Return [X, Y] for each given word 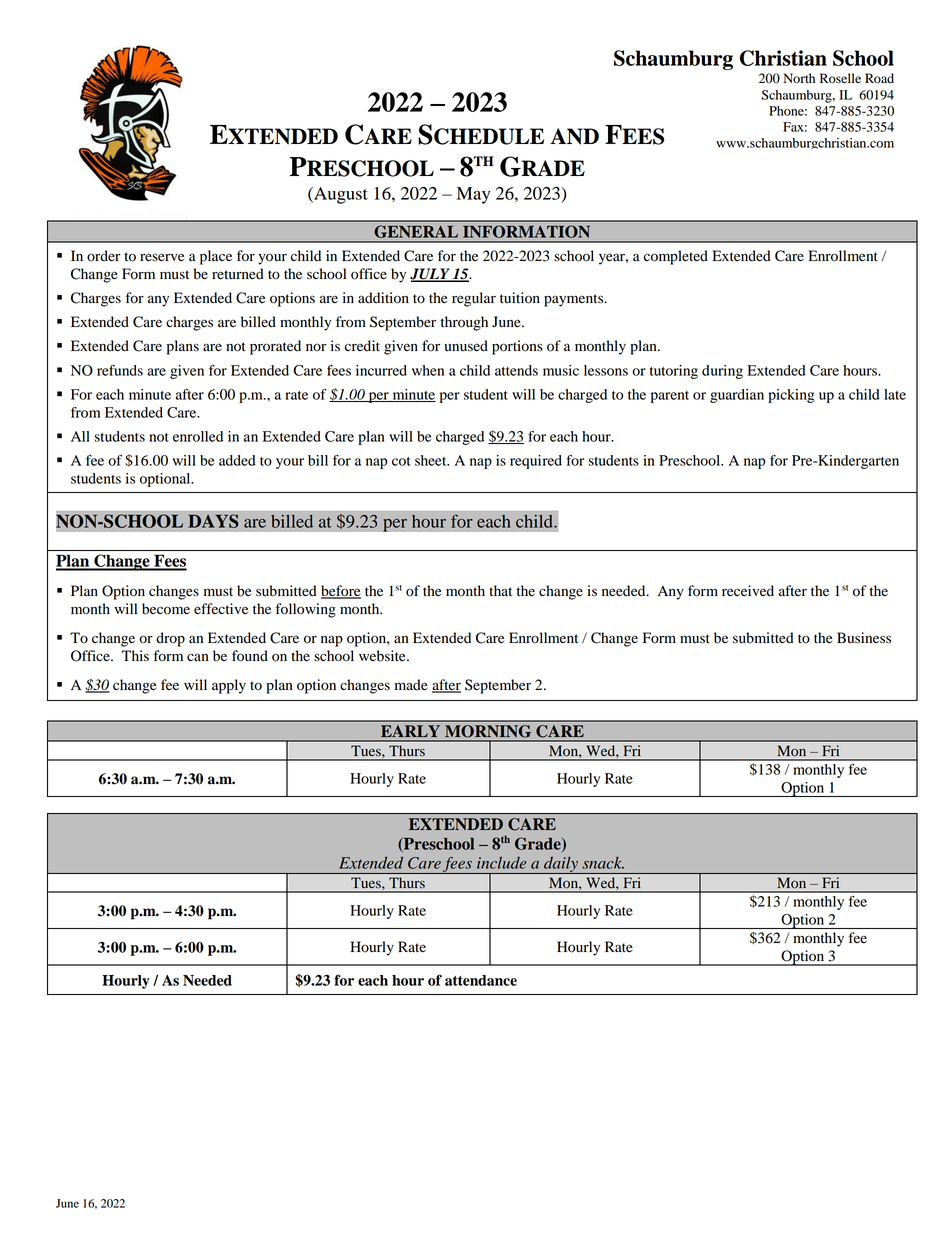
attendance [481, 980]
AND [574, 136]
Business [864, 637]
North [799, 78]
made [411, 685]
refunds [120, 370]
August [340, 195]
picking [791, 396]
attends [516, 370]
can [198, 657]
